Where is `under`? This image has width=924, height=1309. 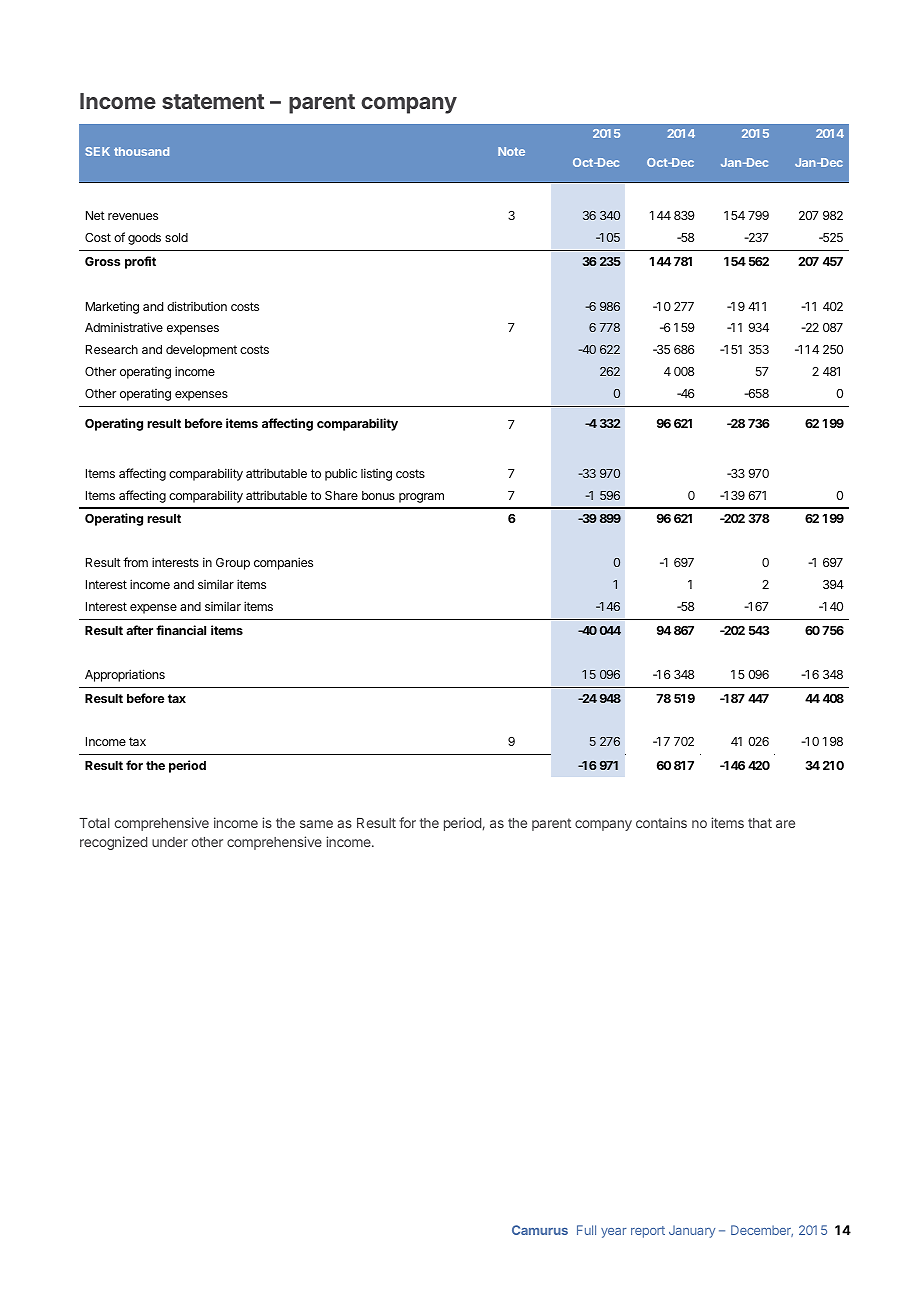
under is located at coordinates (170, 842).
